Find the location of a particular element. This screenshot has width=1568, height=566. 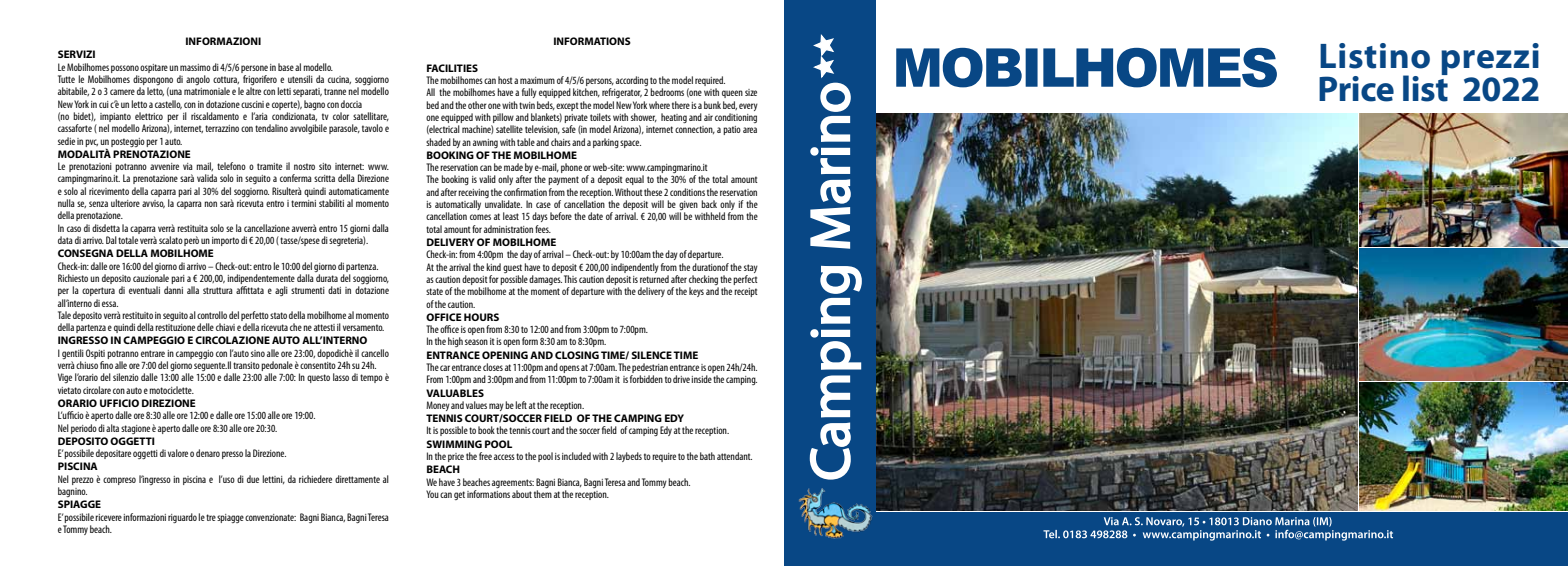

given is located at coordinates (687, 207).
